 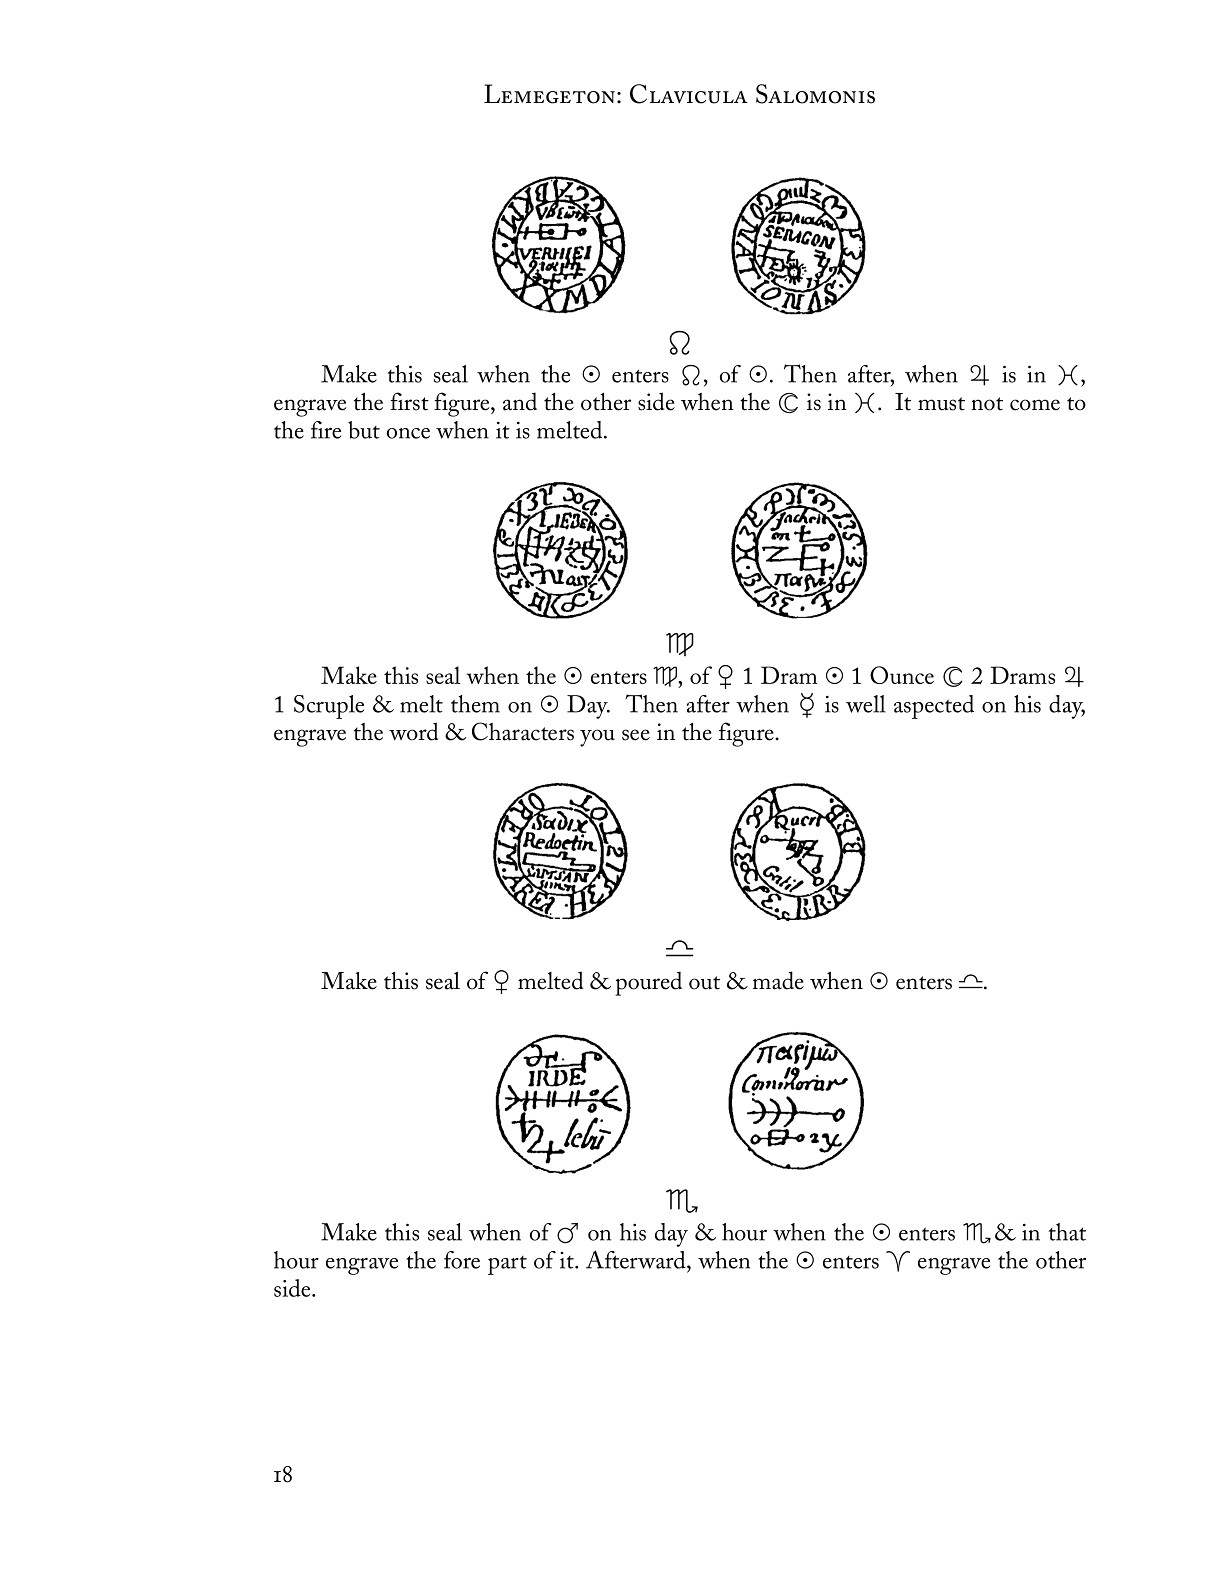 I want to click on that, so click(x=1067, y=1232).
